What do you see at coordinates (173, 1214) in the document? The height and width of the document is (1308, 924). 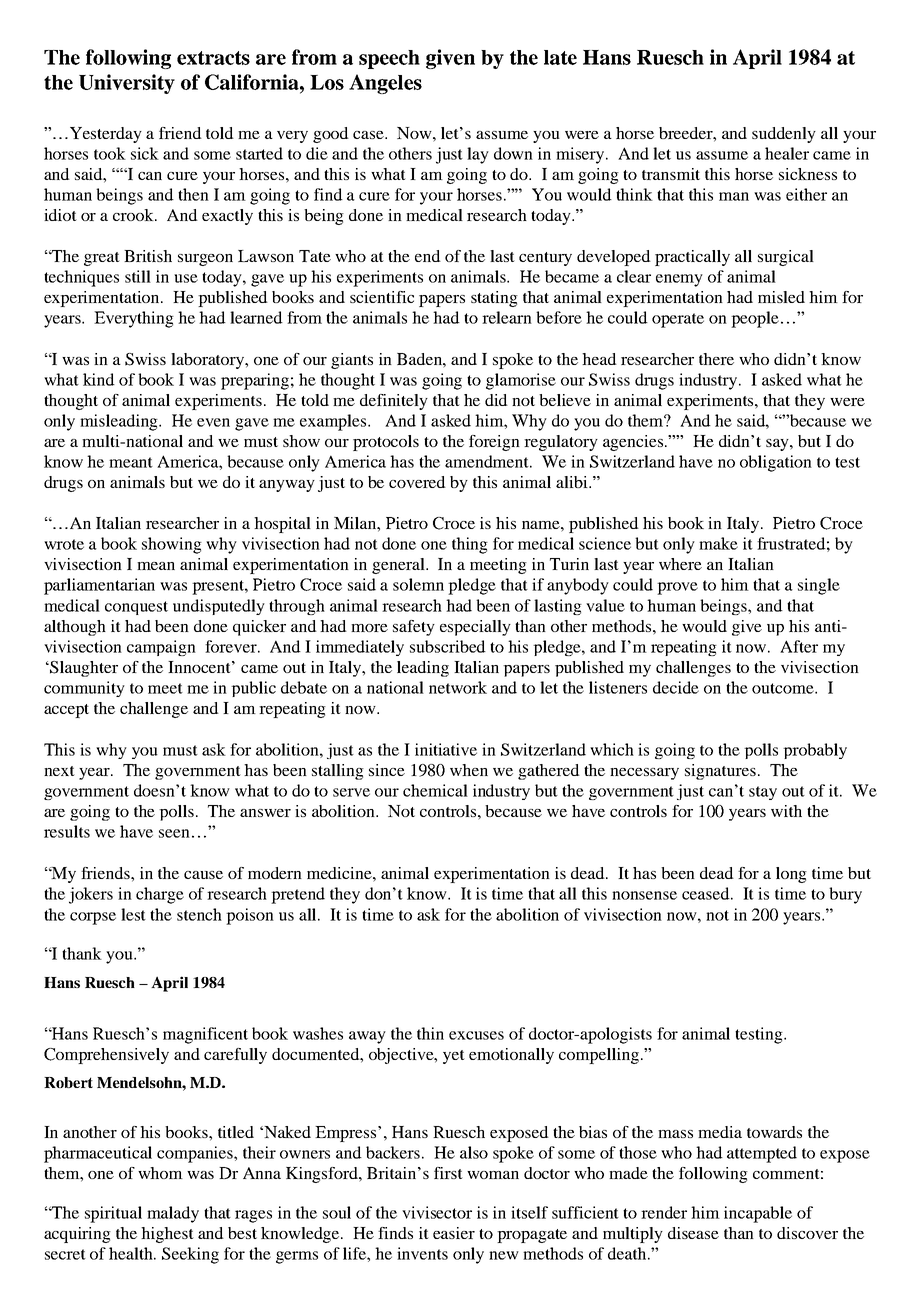 I see `malady` at bounding box center [173, 1214].
